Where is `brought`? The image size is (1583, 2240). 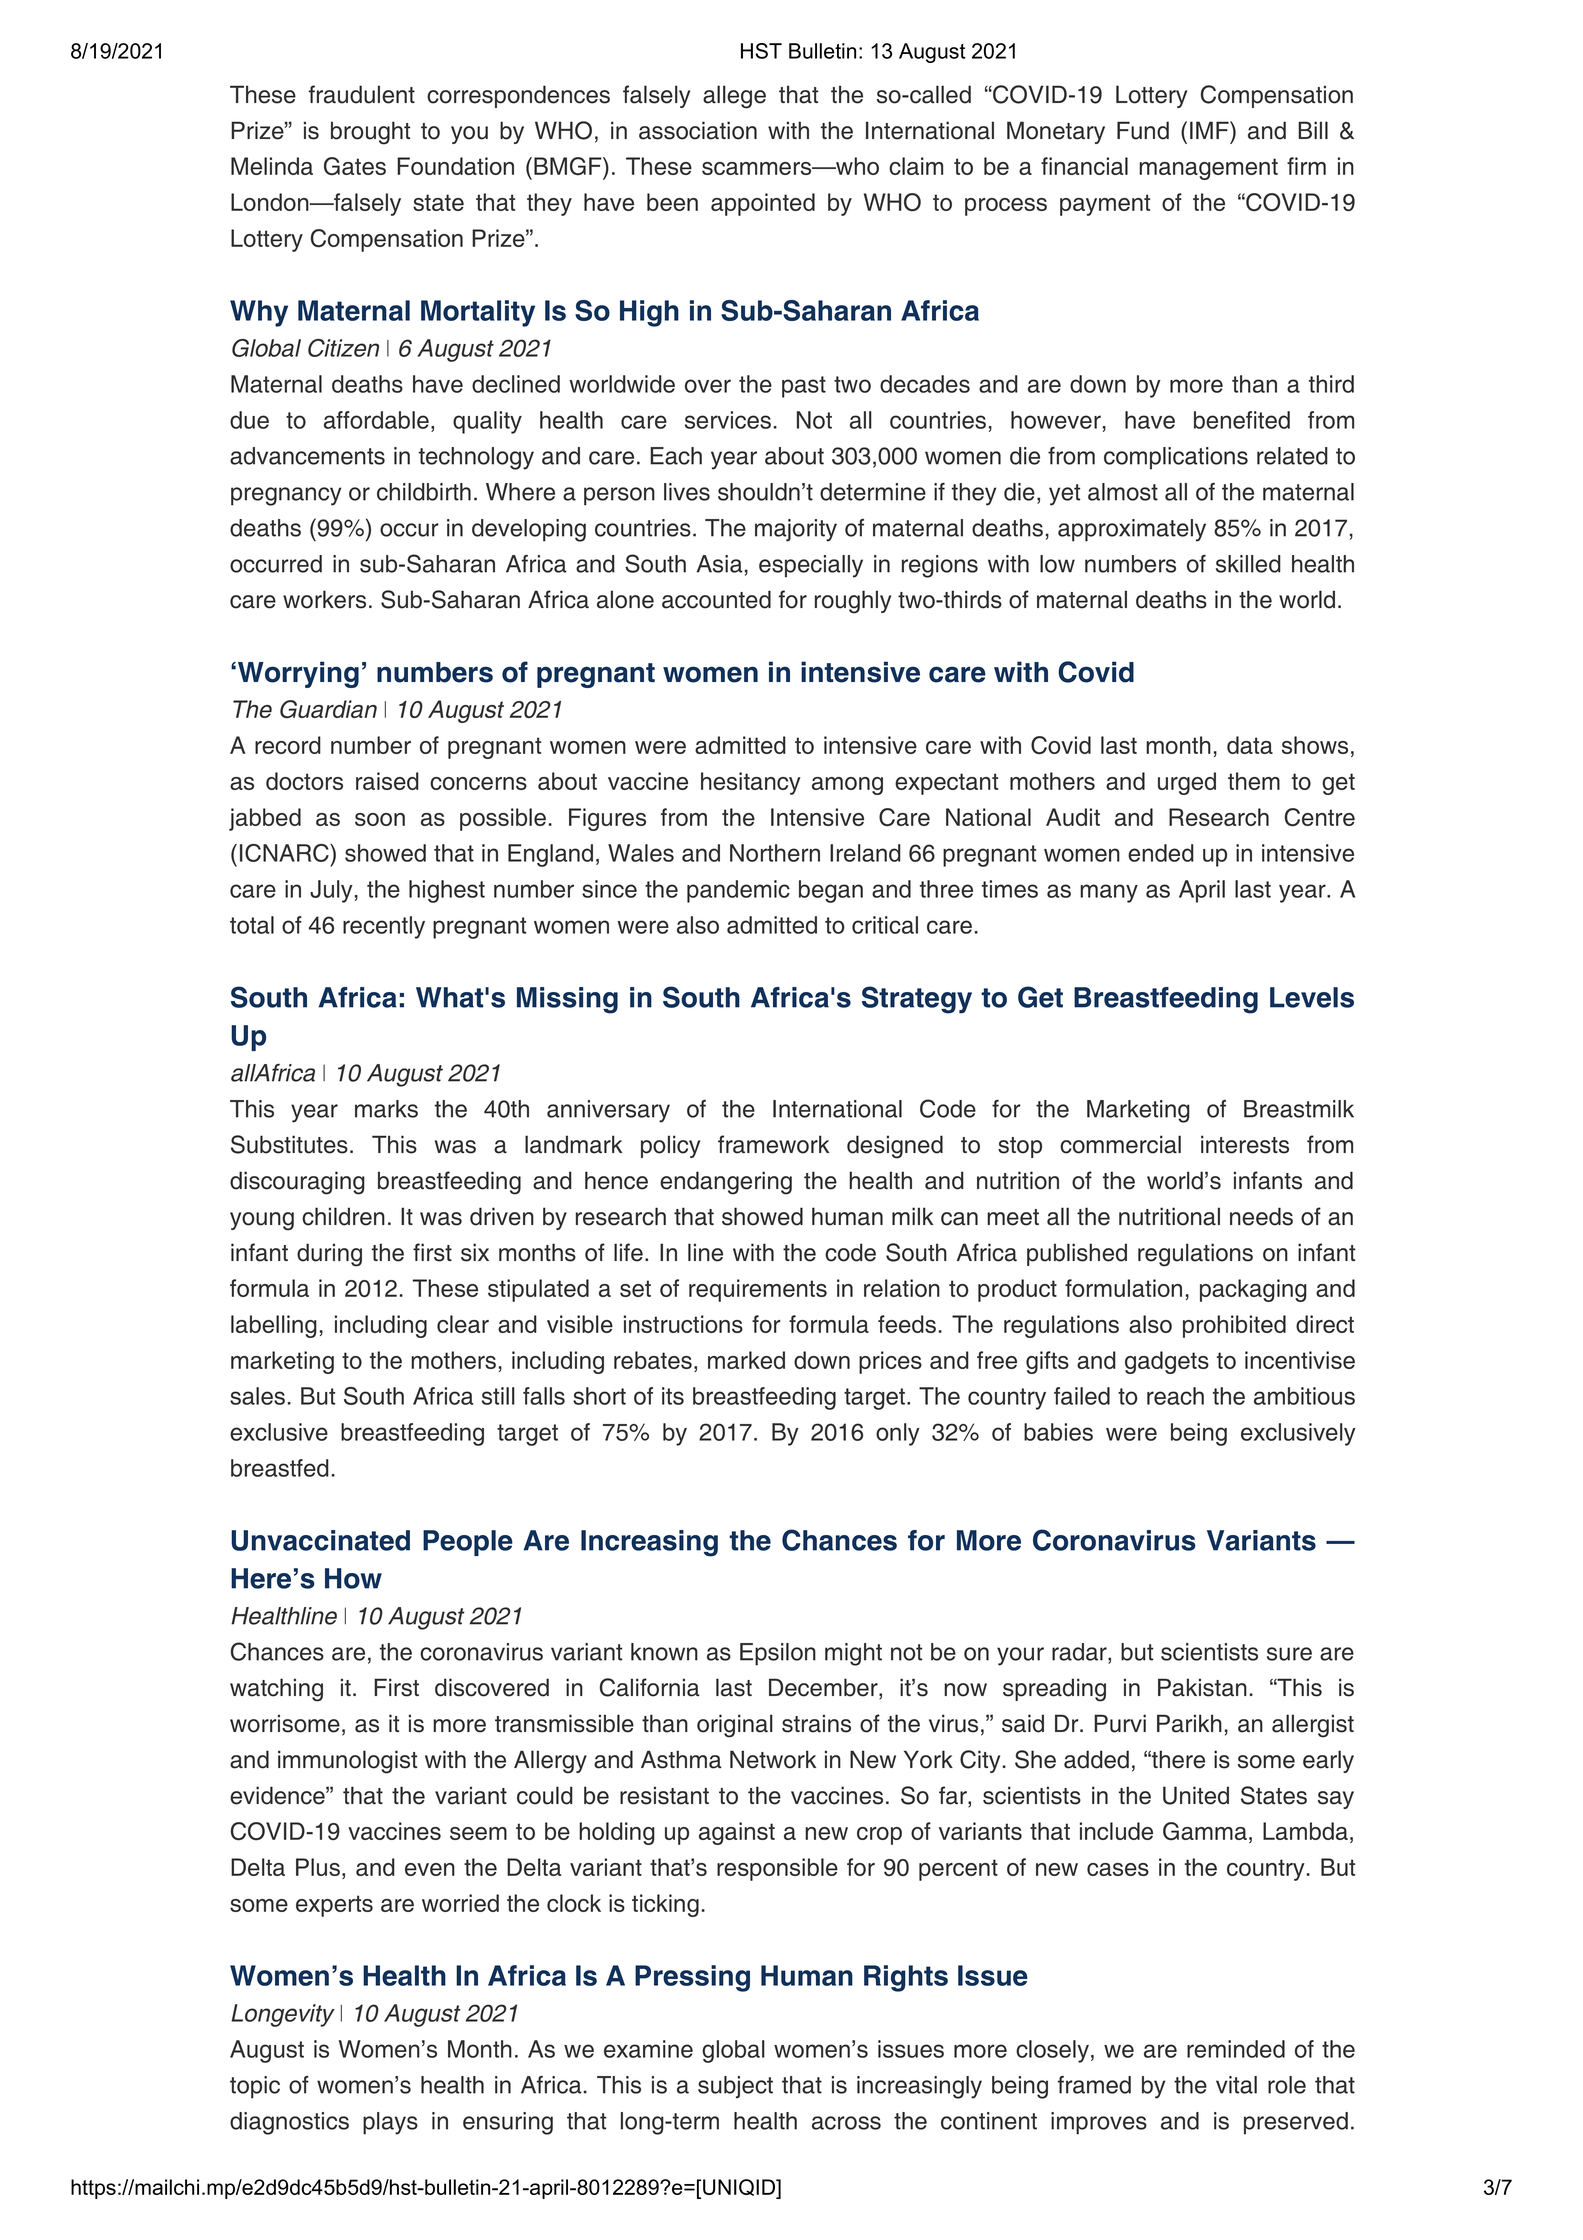
brought is located at coordinates (370, 133).
